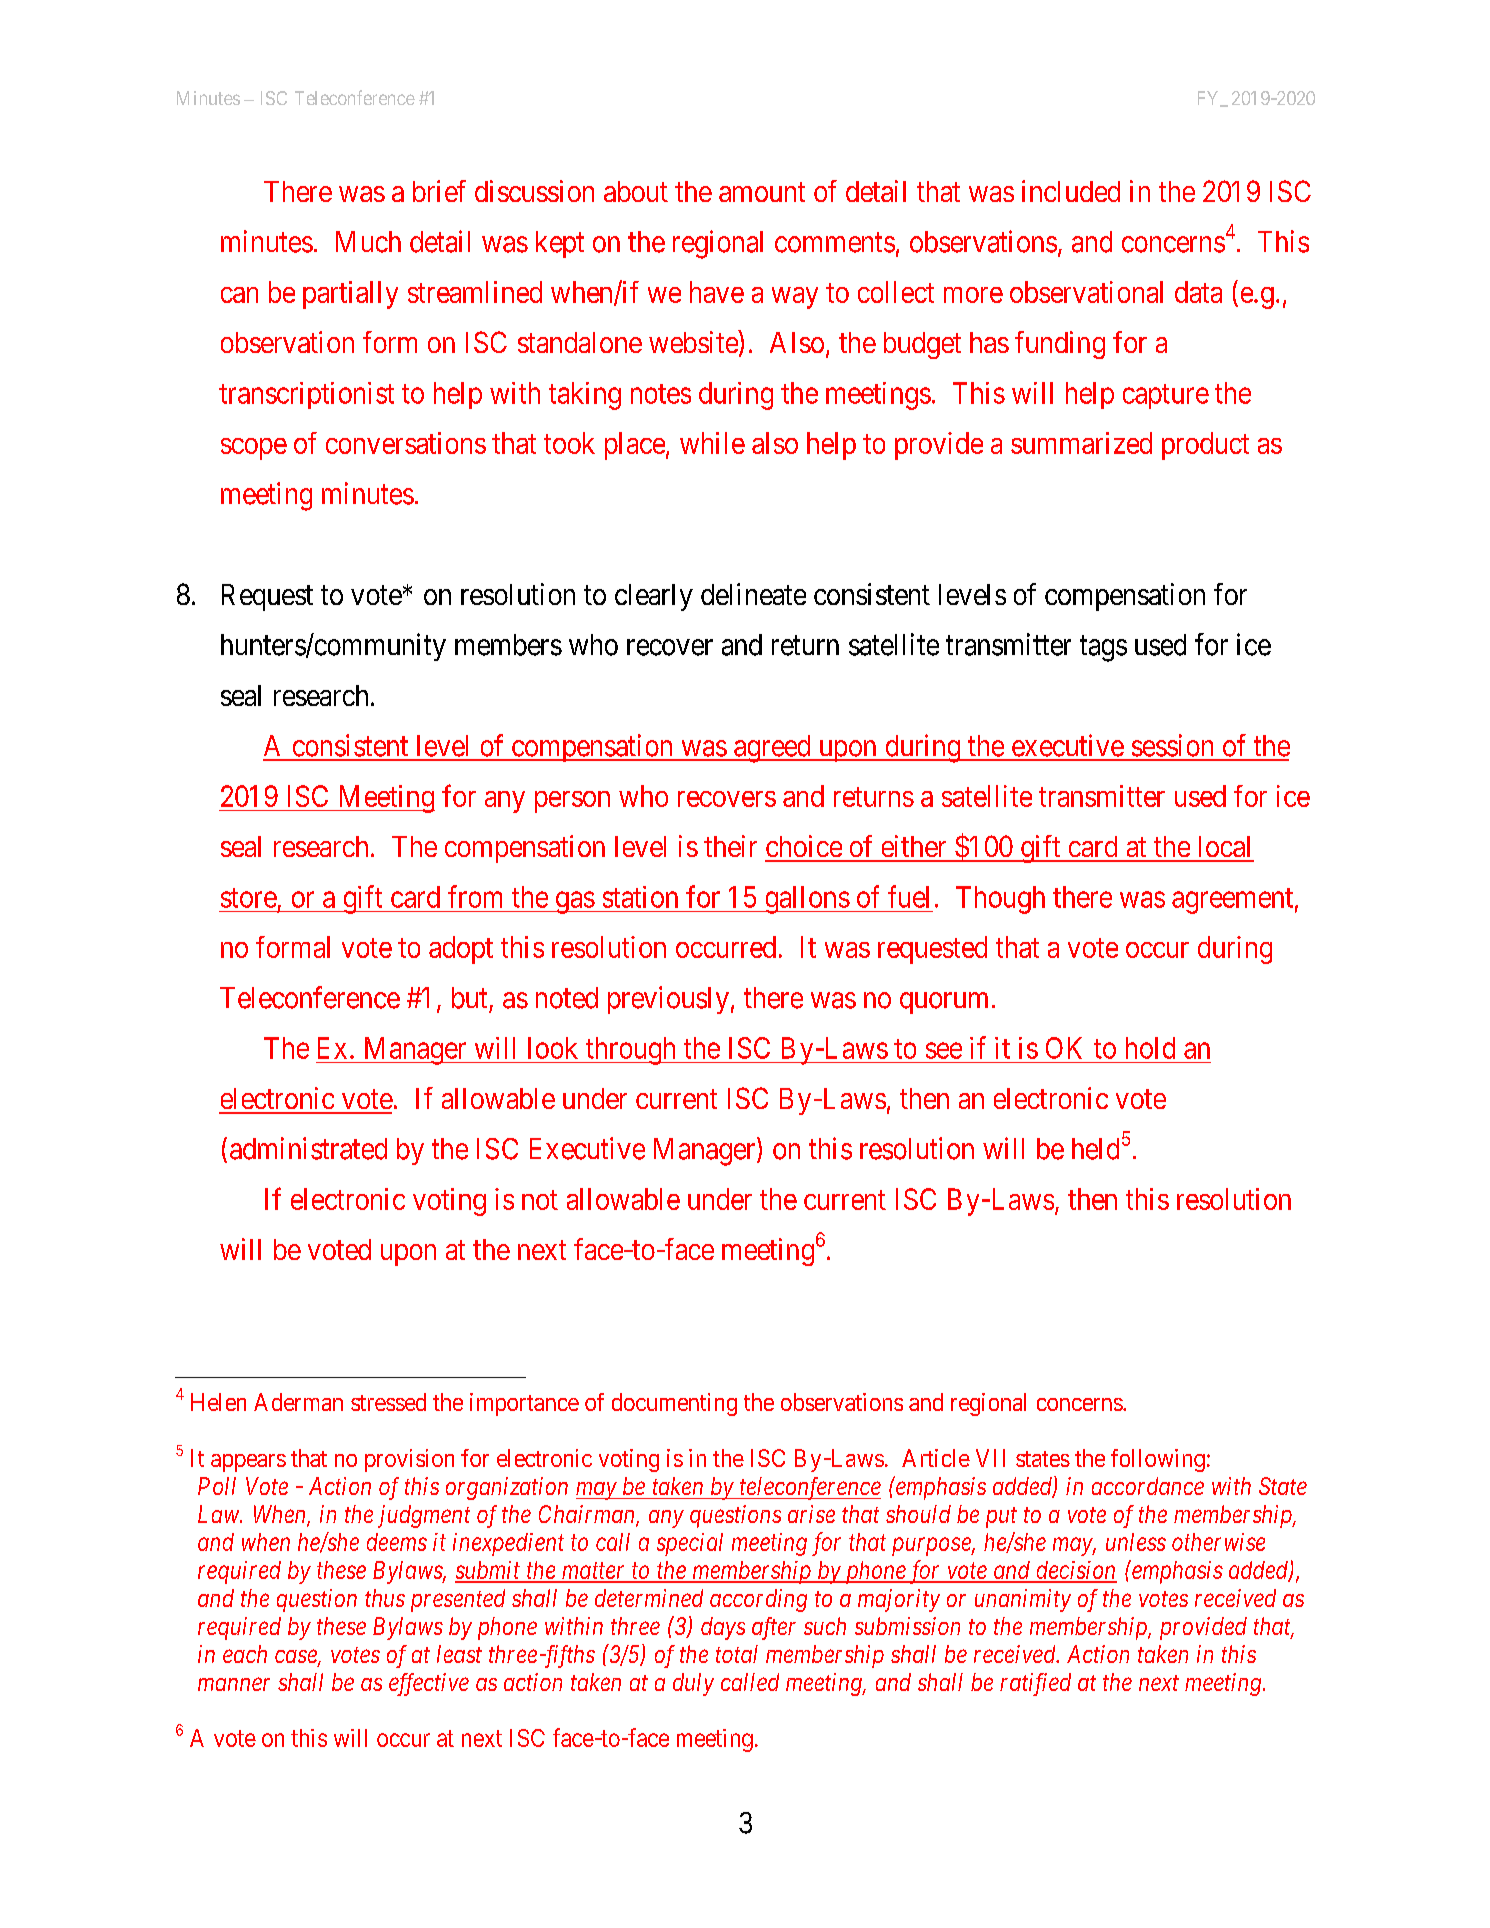  What do you see at coordinates (1081, 443) in the image?
I see `summarized` at bounding box center [1081, 443].
